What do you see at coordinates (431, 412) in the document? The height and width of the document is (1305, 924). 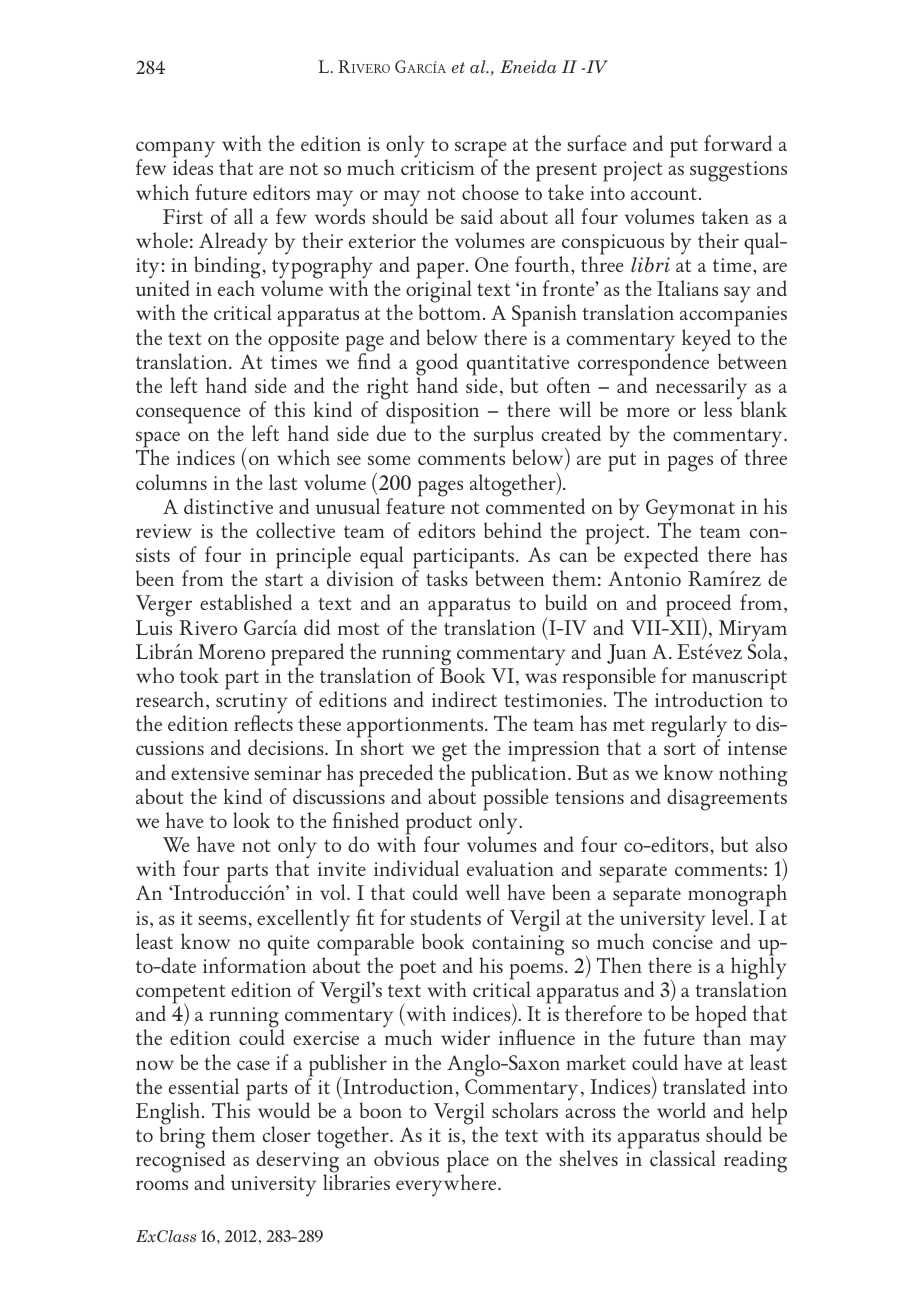 I see `disposition` at bounding box center [431, 412].
